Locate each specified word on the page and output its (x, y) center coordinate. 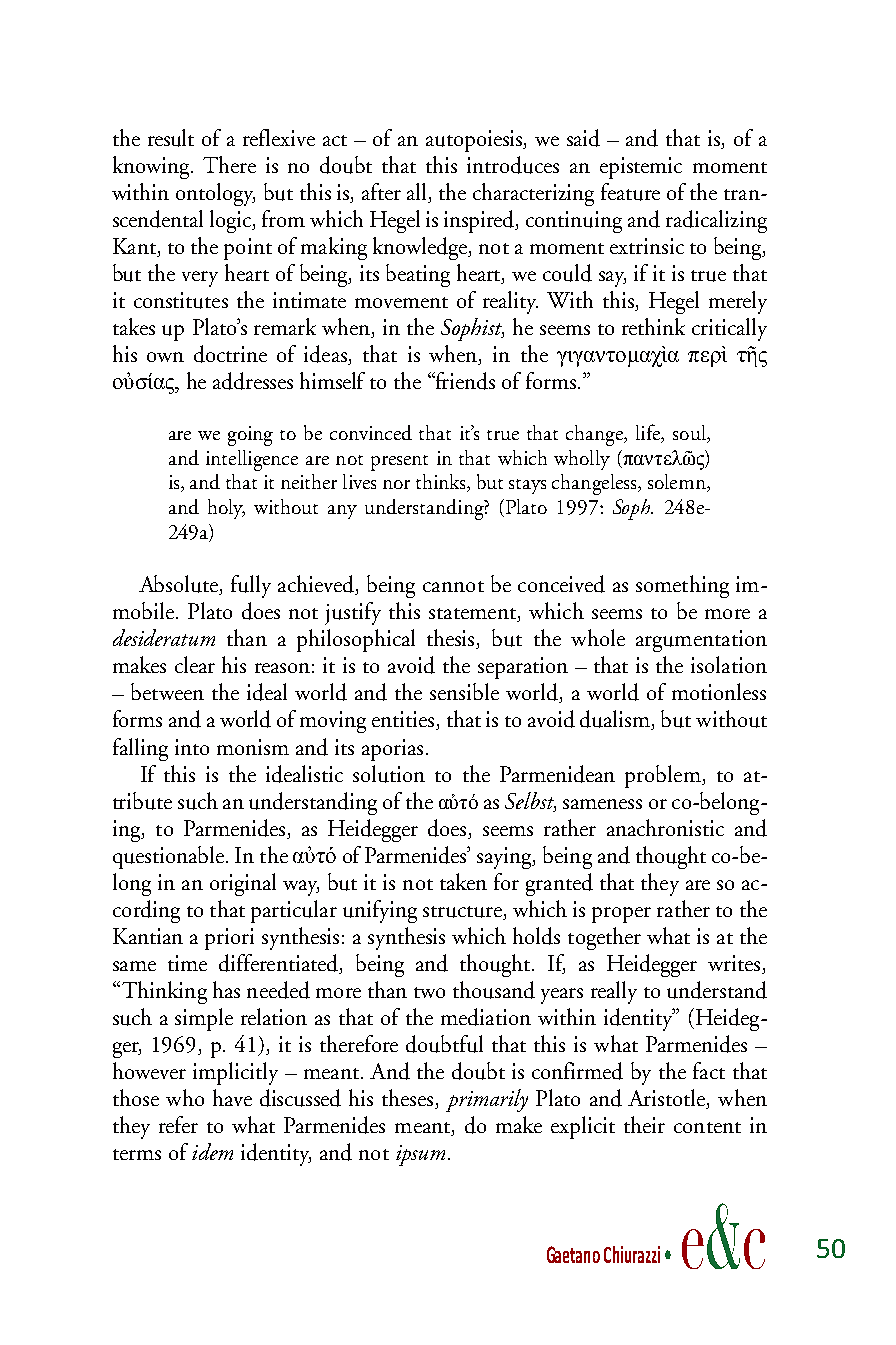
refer (178, 1124)
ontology (215, 194)
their (644, 1124)
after (381, 191)
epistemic (641, 168)
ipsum (420, 1155)
